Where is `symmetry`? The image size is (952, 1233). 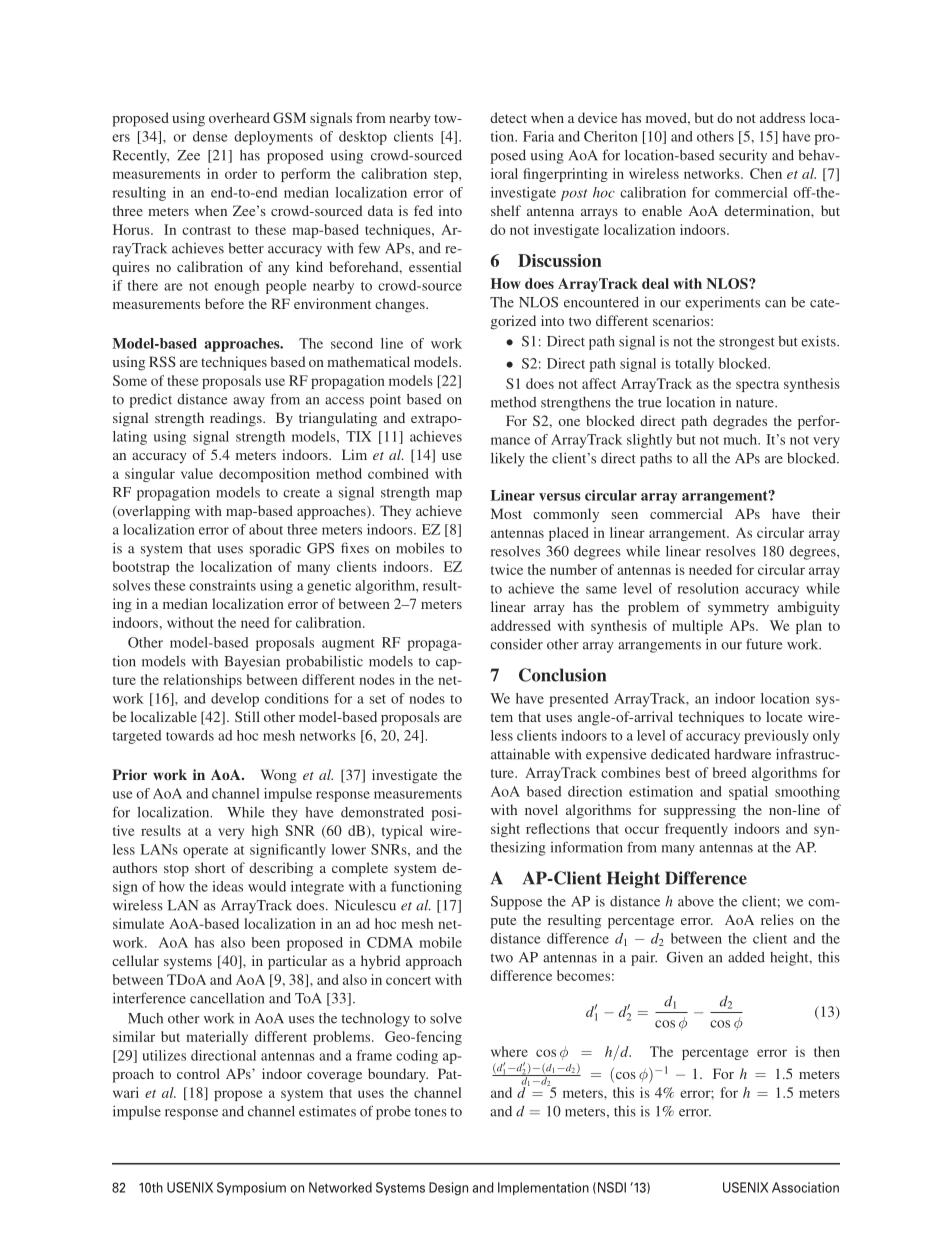 symmetry is located at coordinates (738, 609).
